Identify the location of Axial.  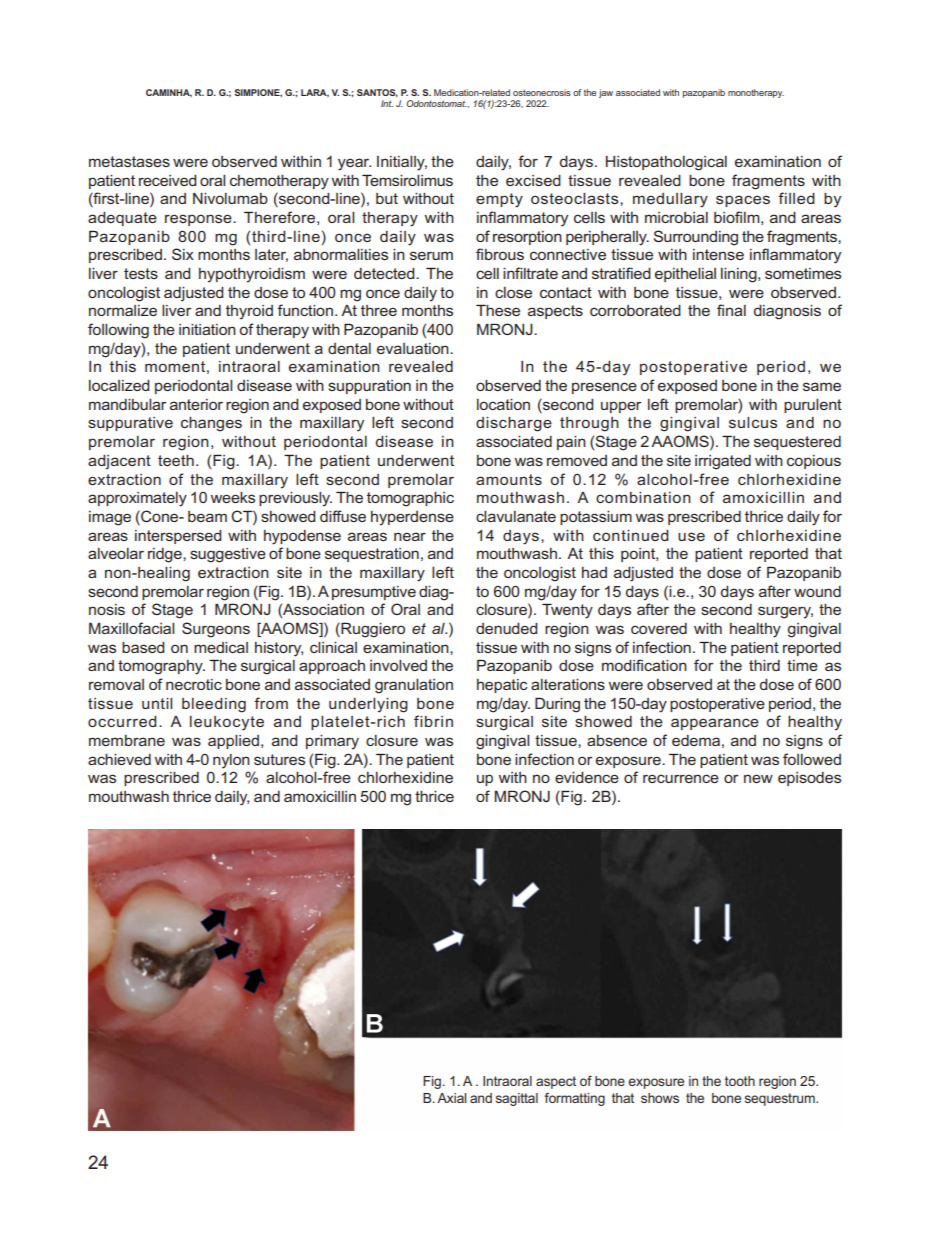
(451, 1098).
